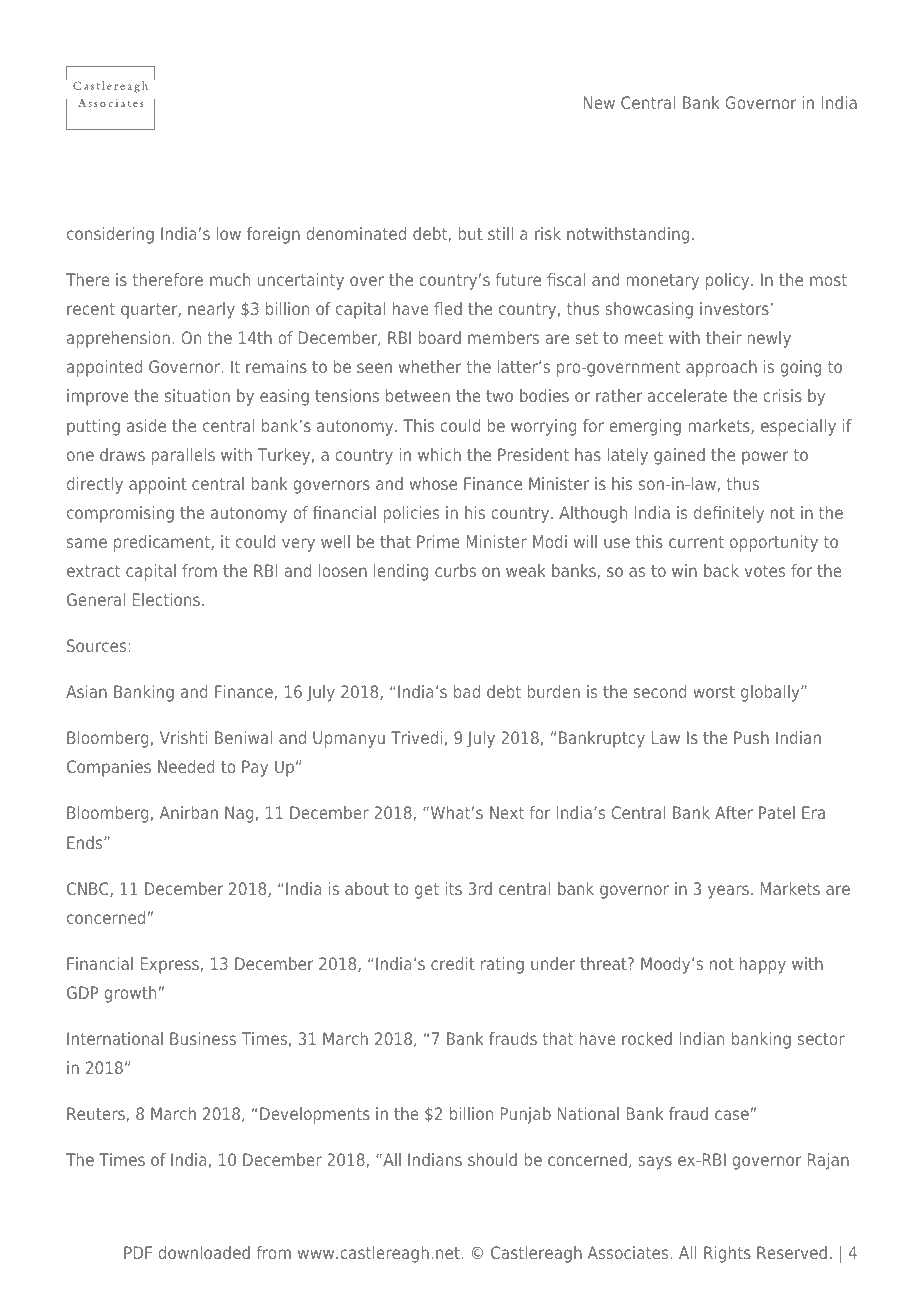 The image size is (924, 1308). What do you see at coordinates (492, 1159) in the screenshot?
I see `should` at bounding box center [492, 1159].
